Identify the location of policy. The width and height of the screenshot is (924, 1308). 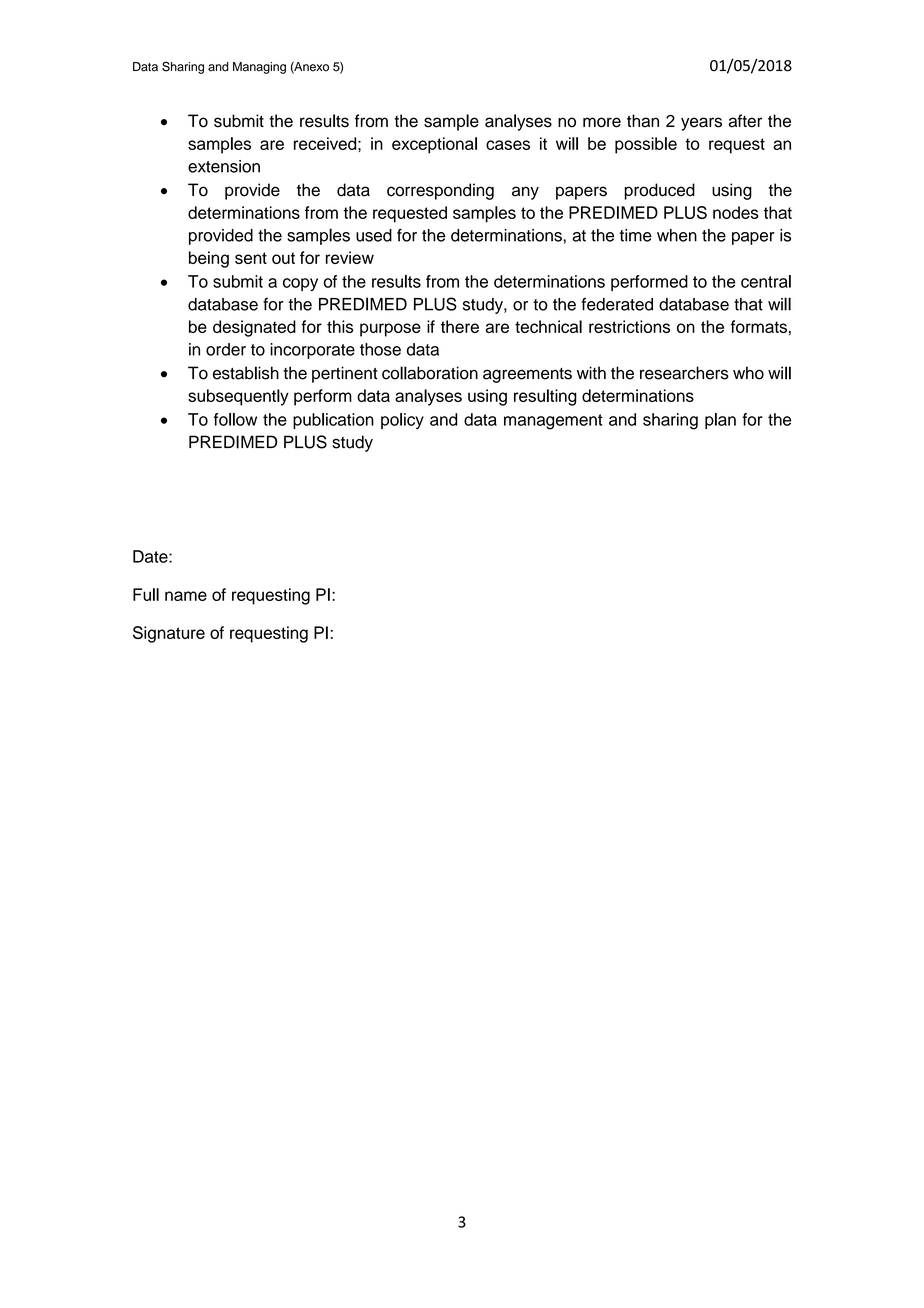
(402, 421).
